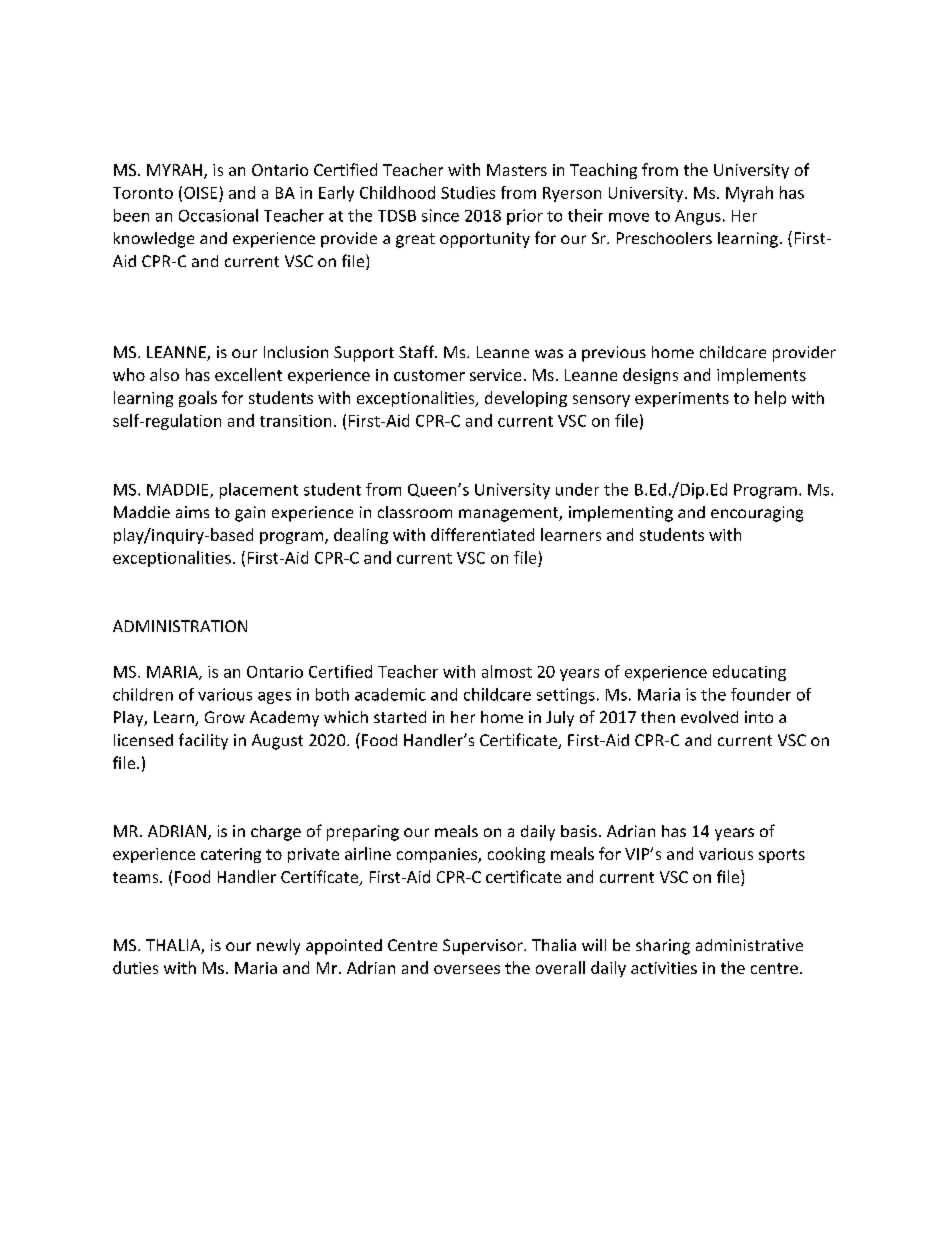 Image resolution: width=952 pixels, height=1233 pixels. Describe the element at coordinates (682, 399) in the screenshot. I see `experiments` at that location.
